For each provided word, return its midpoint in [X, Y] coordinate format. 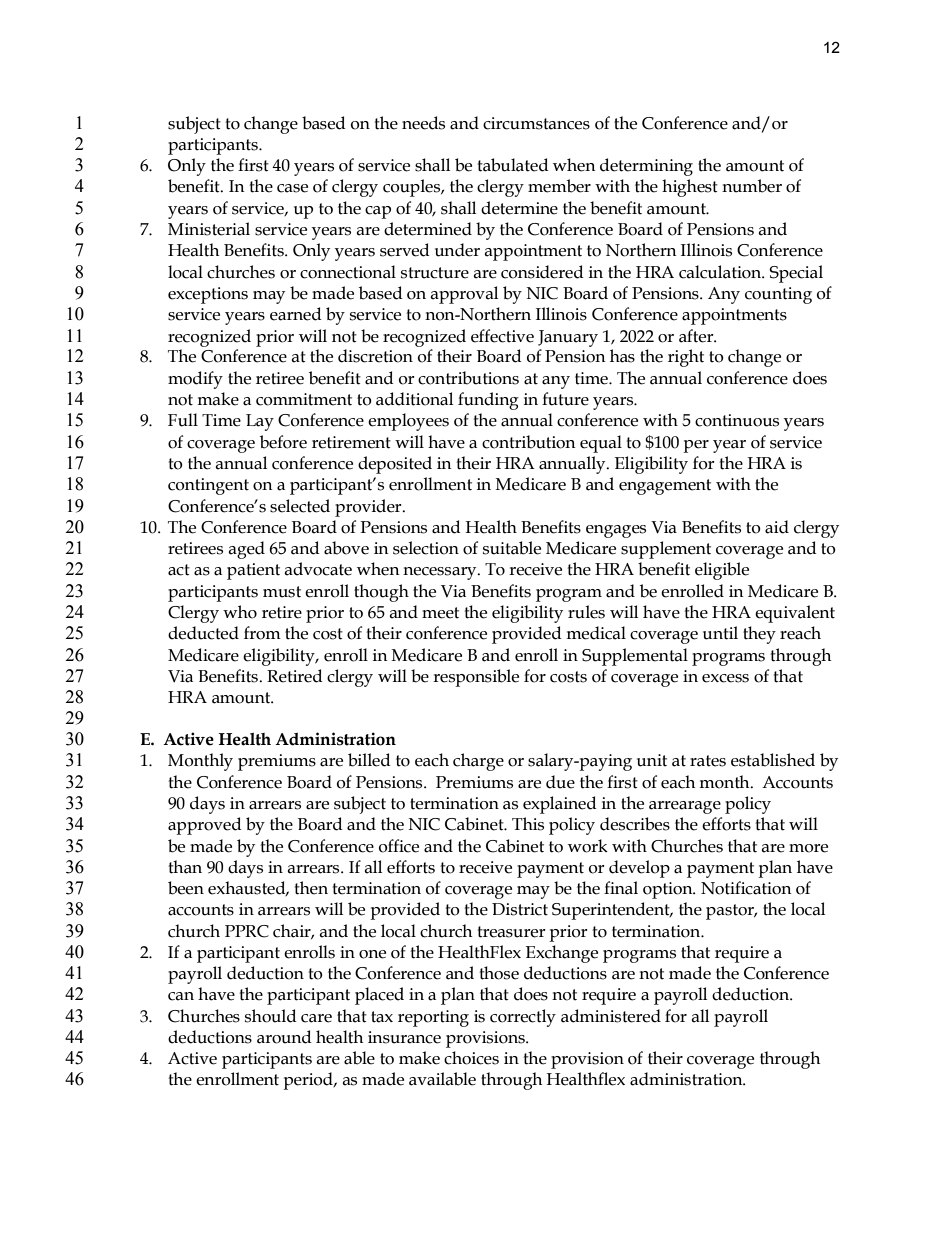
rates [708, 761]
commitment [304, 399]
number [752, 186]
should [271, 1016]
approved [205, 826]
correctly [523, 1018]
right [686, 358]
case [292, 188]
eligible [722, 571]
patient [253, 571]
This [528, 824]
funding [488, 401]
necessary [441, 573]
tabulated [513, 165]
